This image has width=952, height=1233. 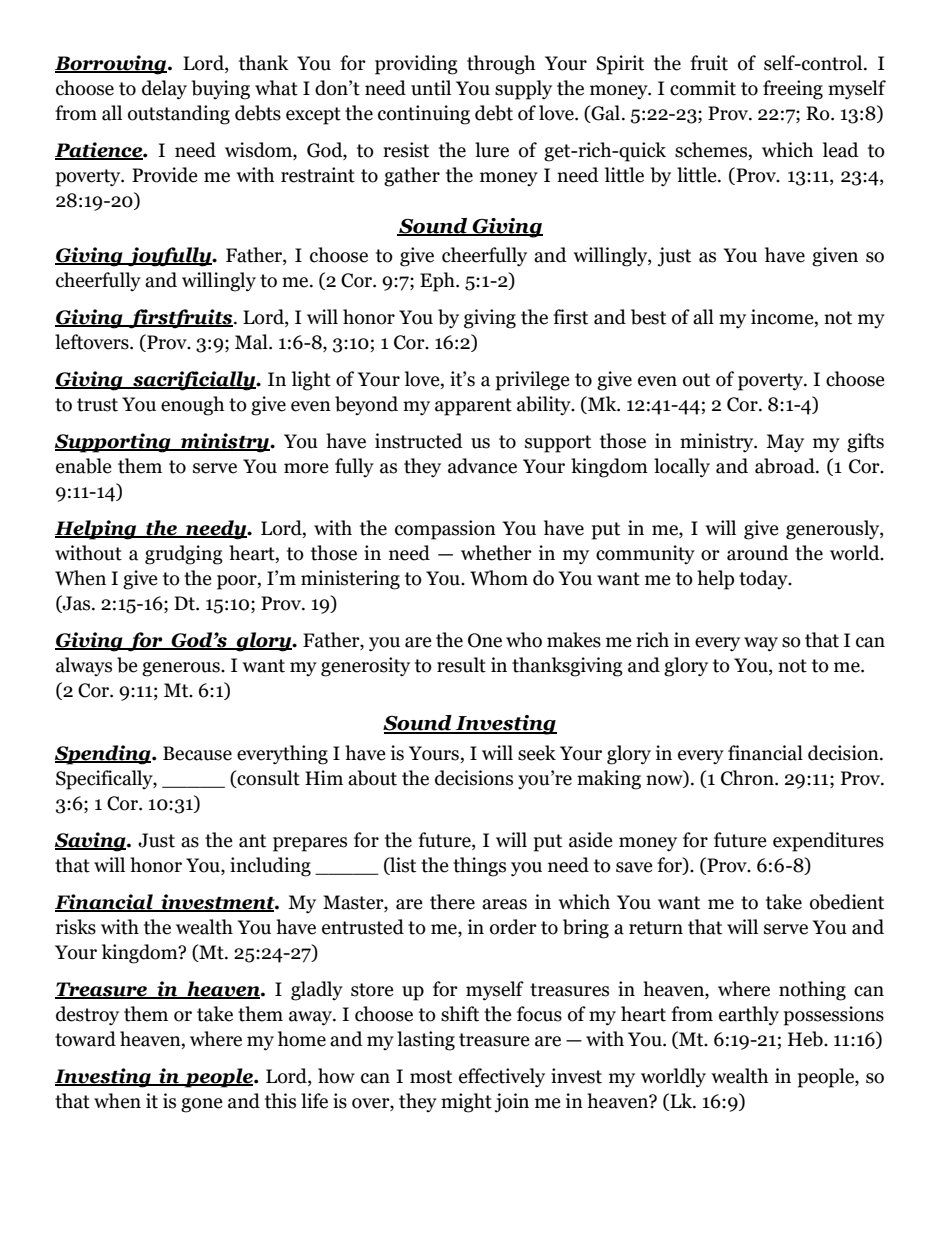 I want to click on enable, so click(x=84, y=466).
